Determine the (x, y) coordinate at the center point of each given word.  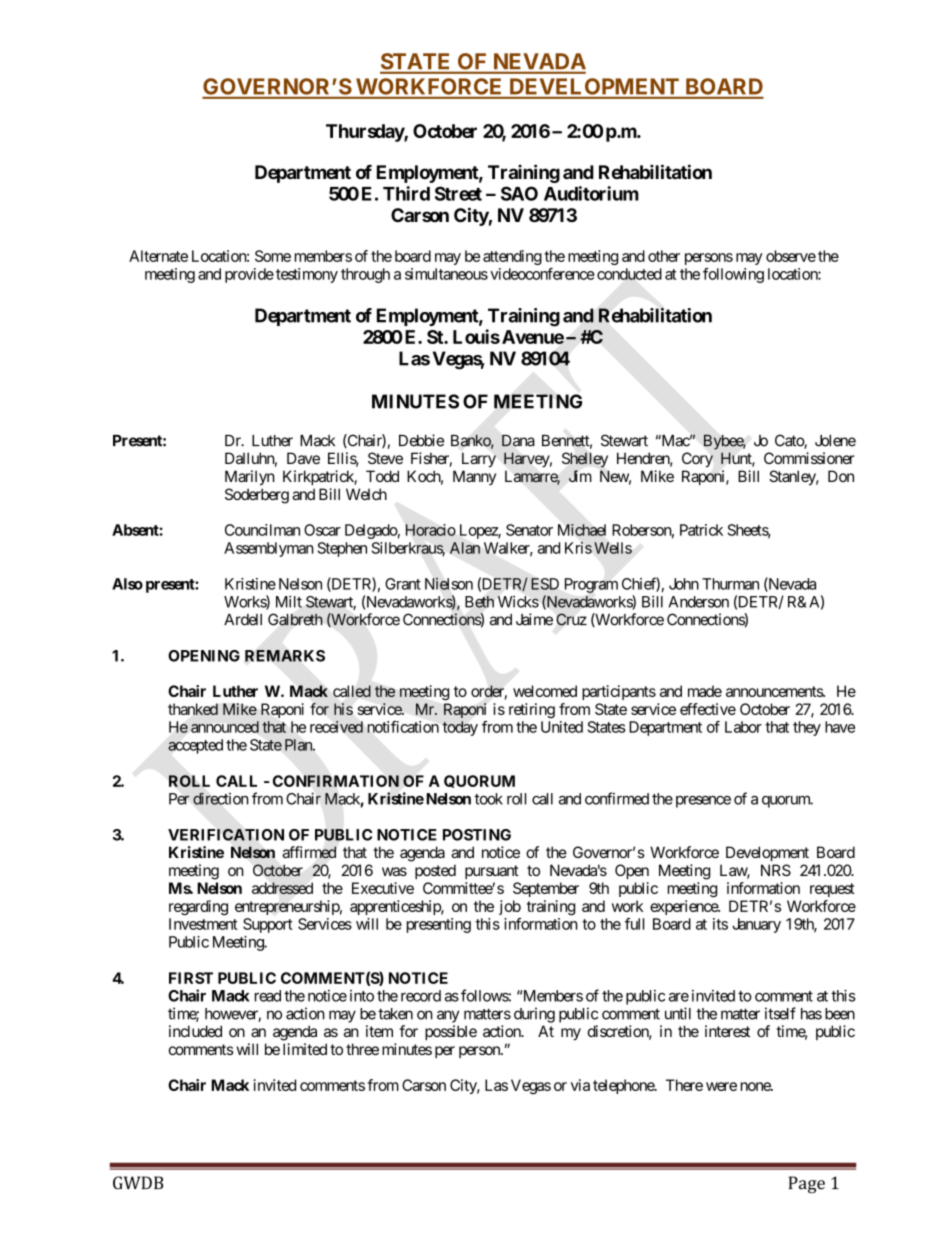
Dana (518, 441)
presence (703, 802)
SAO (519, 193)
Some (273, 256)
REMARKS (285, 656)
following (733, 275)
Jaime (534, 619)
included (195, 1031)
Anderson (699, 602)
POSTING (477, 835)
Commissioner (809, 458)
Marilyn (250, 478)
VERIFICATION (226, 835)
